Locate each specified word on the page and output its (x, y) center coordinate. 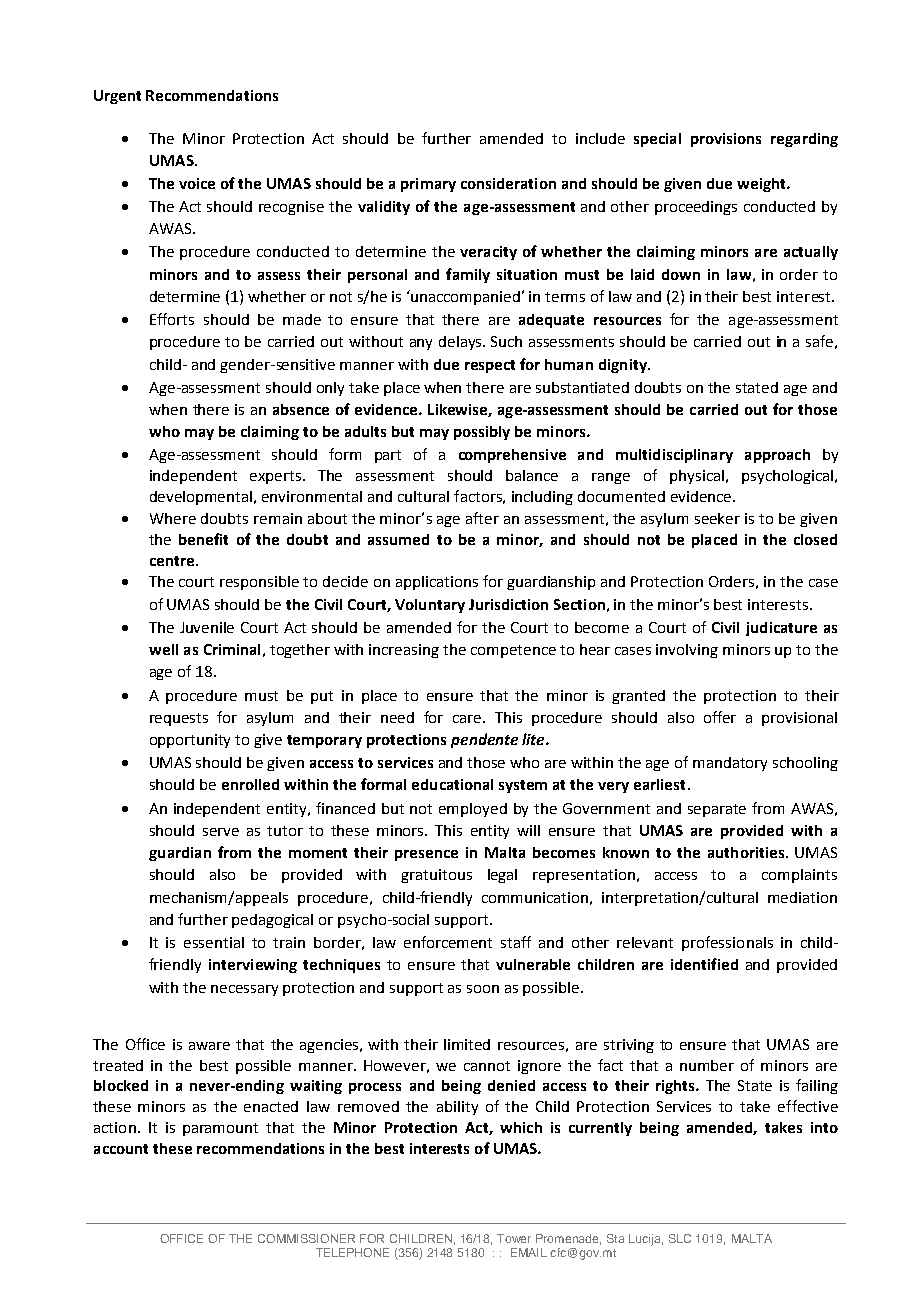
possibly (482, 433)
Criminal (232, 649)
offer (720, 717)
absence (301, 409)
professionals (727, 943)
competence (513, 651)
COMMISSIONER (306, 1238)
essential (214, 942)
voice (197, 183)
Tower (514, 1238)
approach (777, 456)
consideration (508, 183)
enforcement (448, 942)
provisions (726, 140)
